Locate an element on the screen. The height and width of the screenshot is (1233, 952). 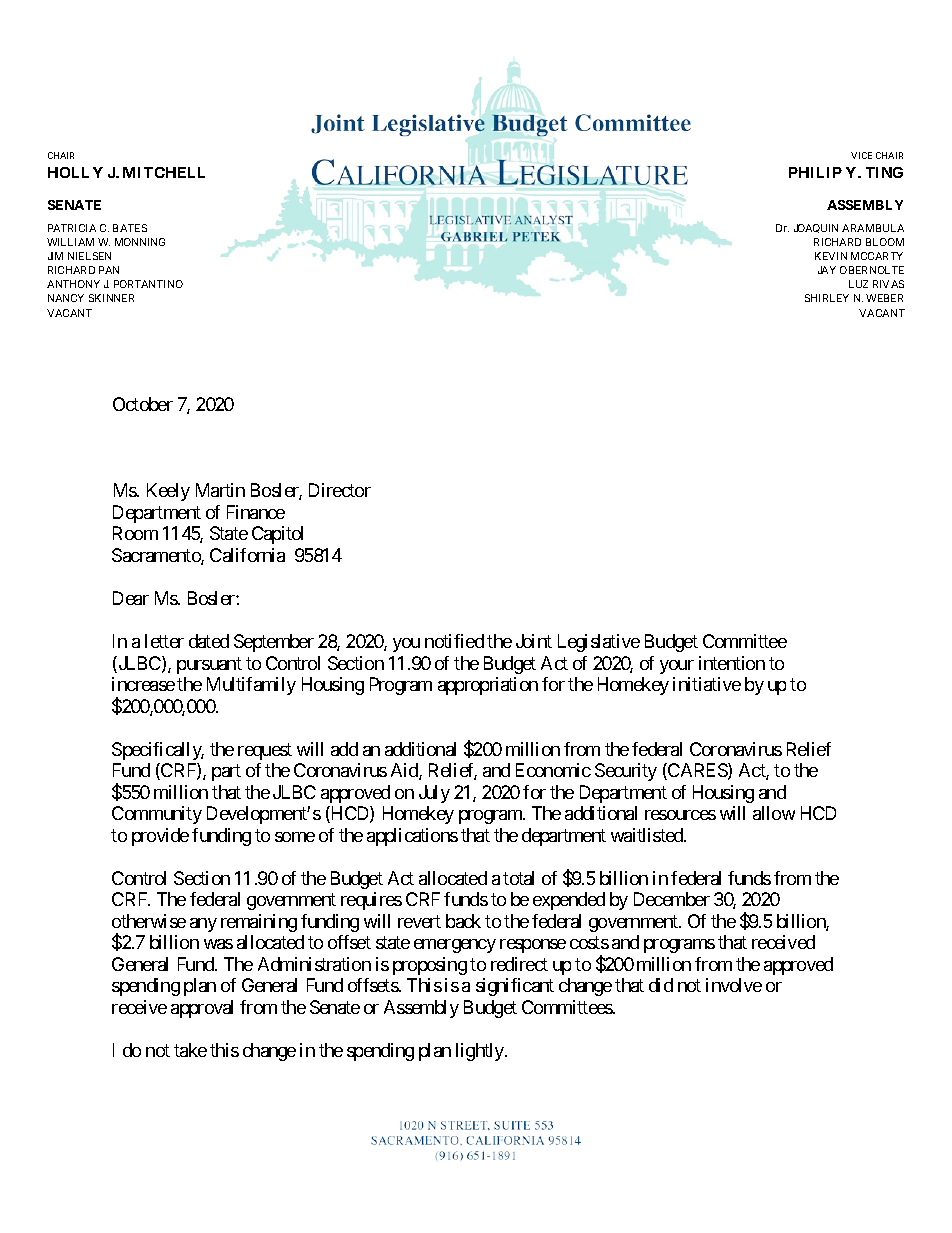
VICE is located at coordinates (861, 155).
